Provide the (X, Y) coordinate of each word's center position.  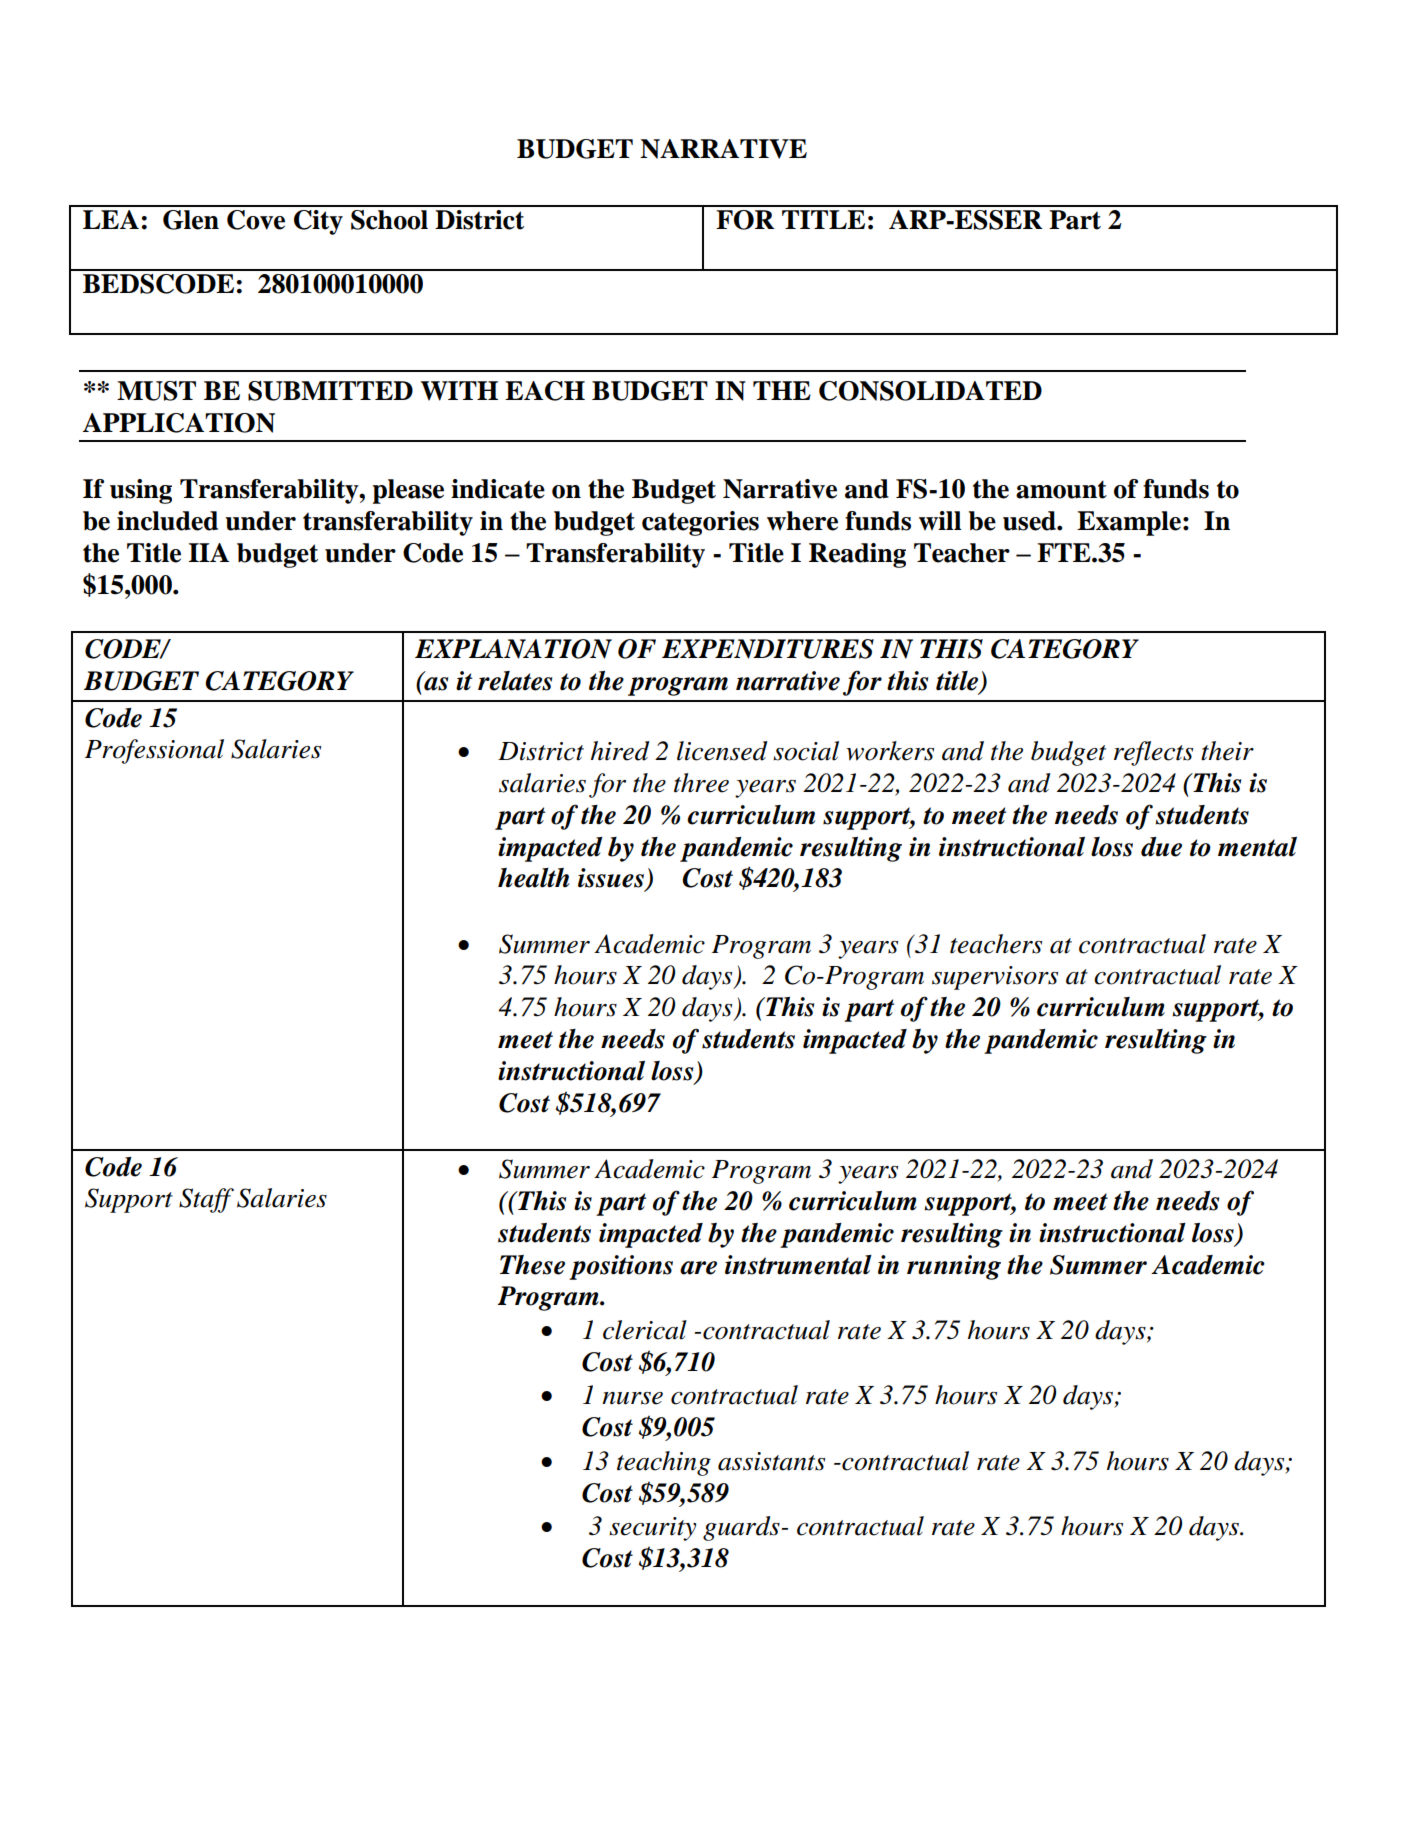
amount (1061, 489)
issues (612, 879)
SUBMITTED (330, 391)
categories (700, 523)
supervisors (995, 978)
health (534, 878)
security (652, 1529)
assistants (771, 1461)
